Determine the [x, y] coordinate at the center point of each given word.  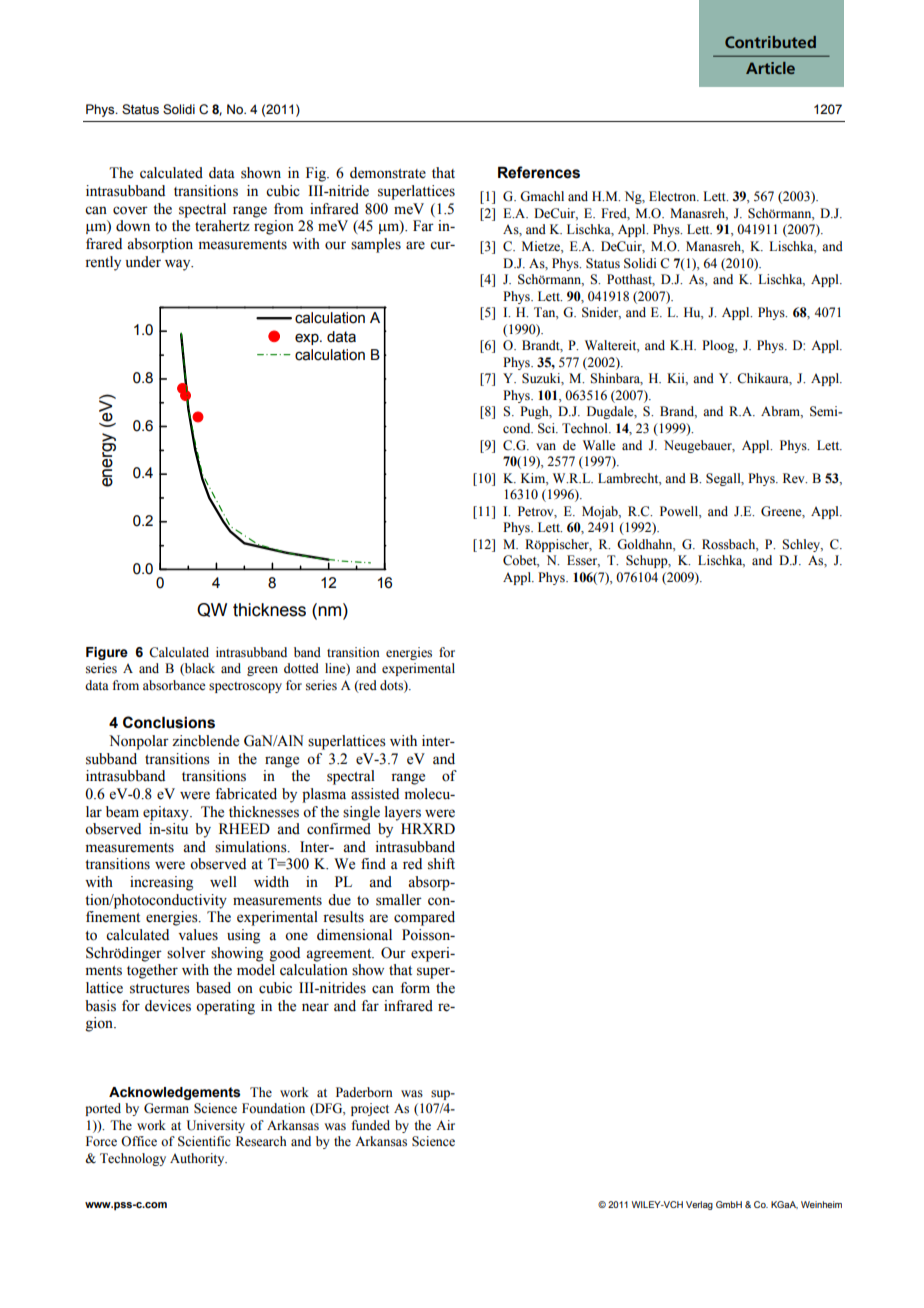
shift [441, 864]
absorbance [174, 685]
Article [770, 68]
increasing [161, 883]
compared [424, 918]
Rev [795, 478]
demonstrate [388, 173]
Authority [198, 1159]
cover [130, 210]
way [179, 265]
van [546, 446]
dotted [301, 668]
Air [445, 1125]
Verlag [699, 1205]
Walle [599, 445]
